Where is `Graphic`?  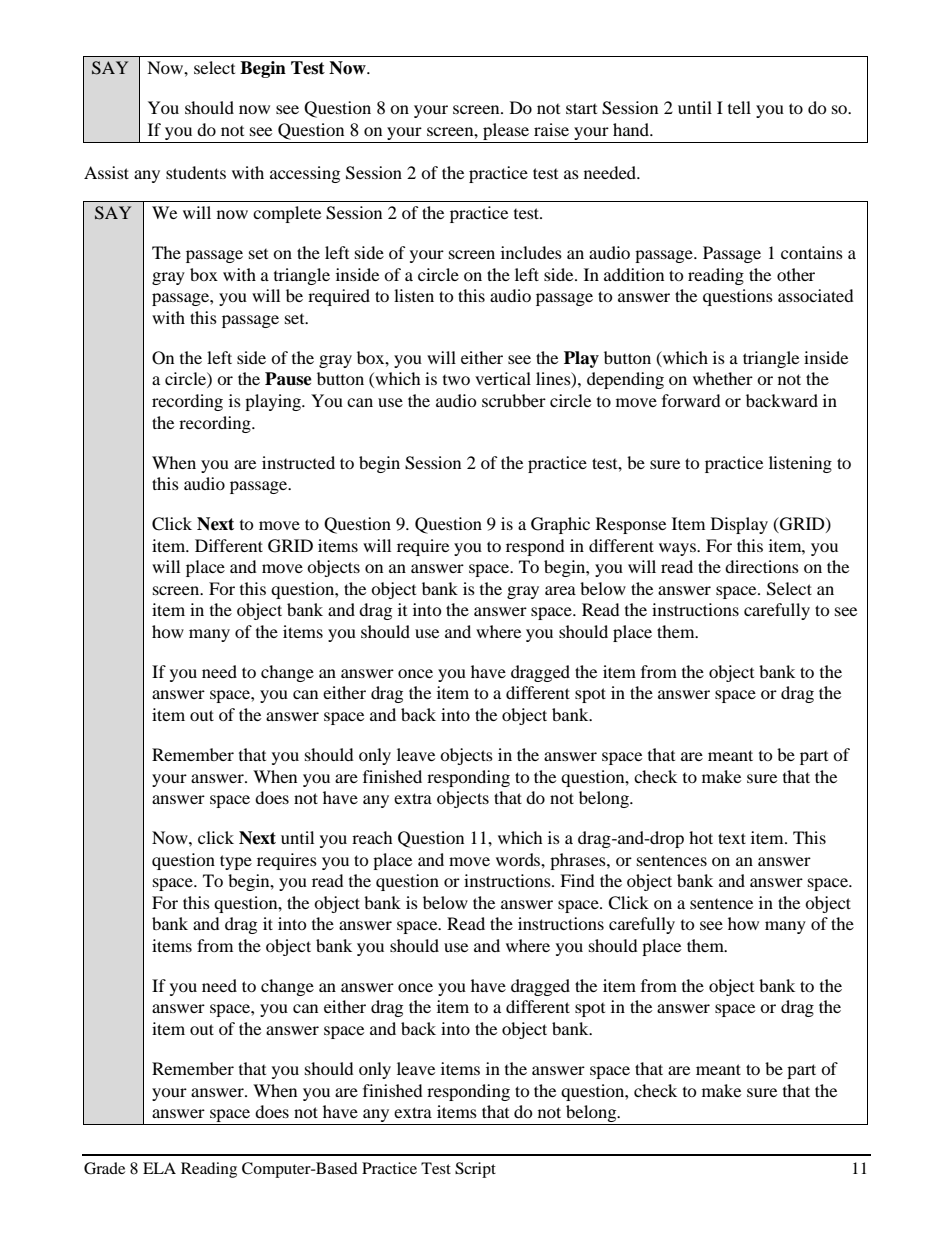
Graphic is located at coordinates (560, 525).
